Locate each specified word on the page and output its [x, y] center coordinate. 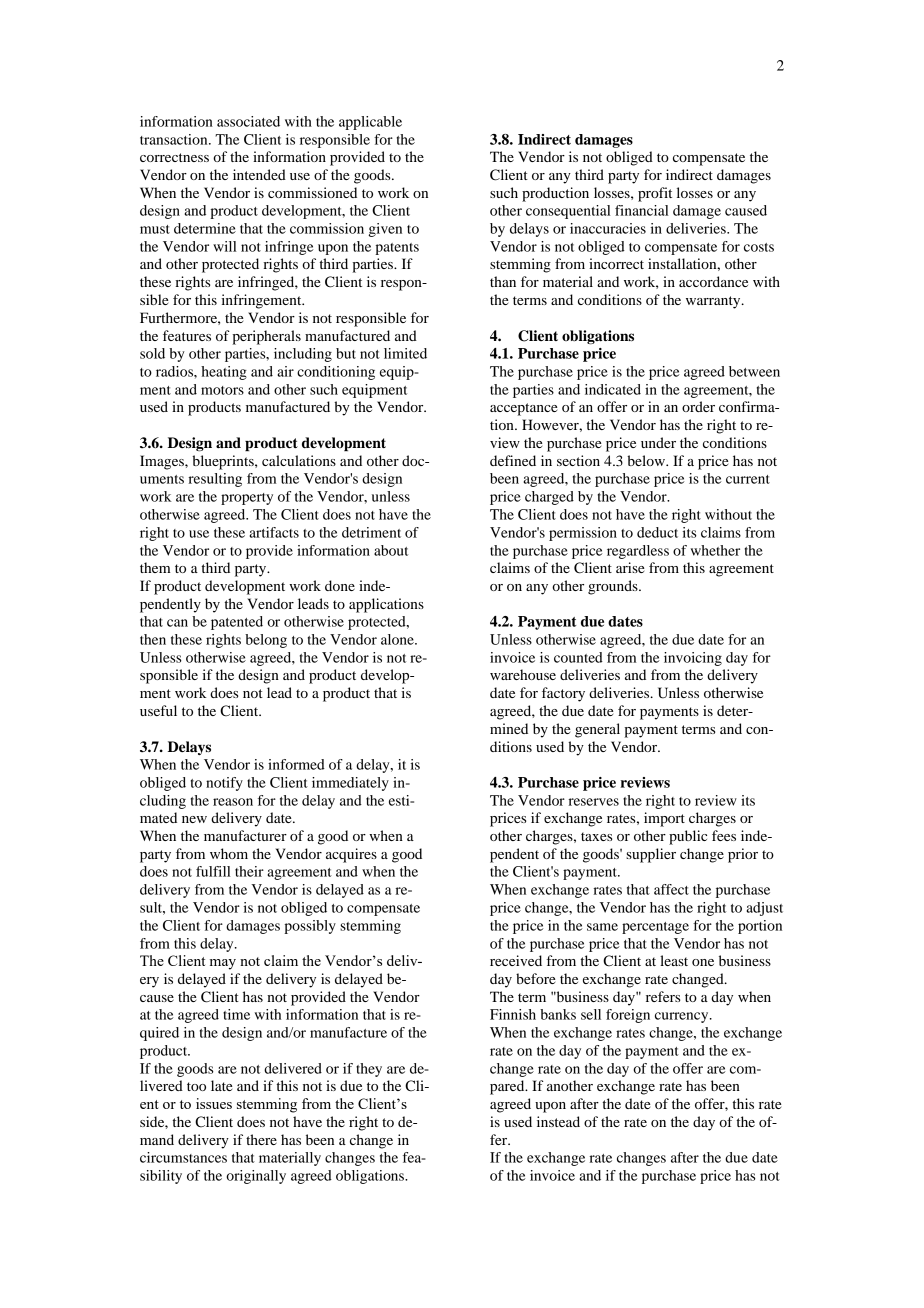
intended [259, 174]
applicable [370, 123]
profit [655, 194]
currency [683, 1017]
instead [558, 1121]
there [261, 1139]
